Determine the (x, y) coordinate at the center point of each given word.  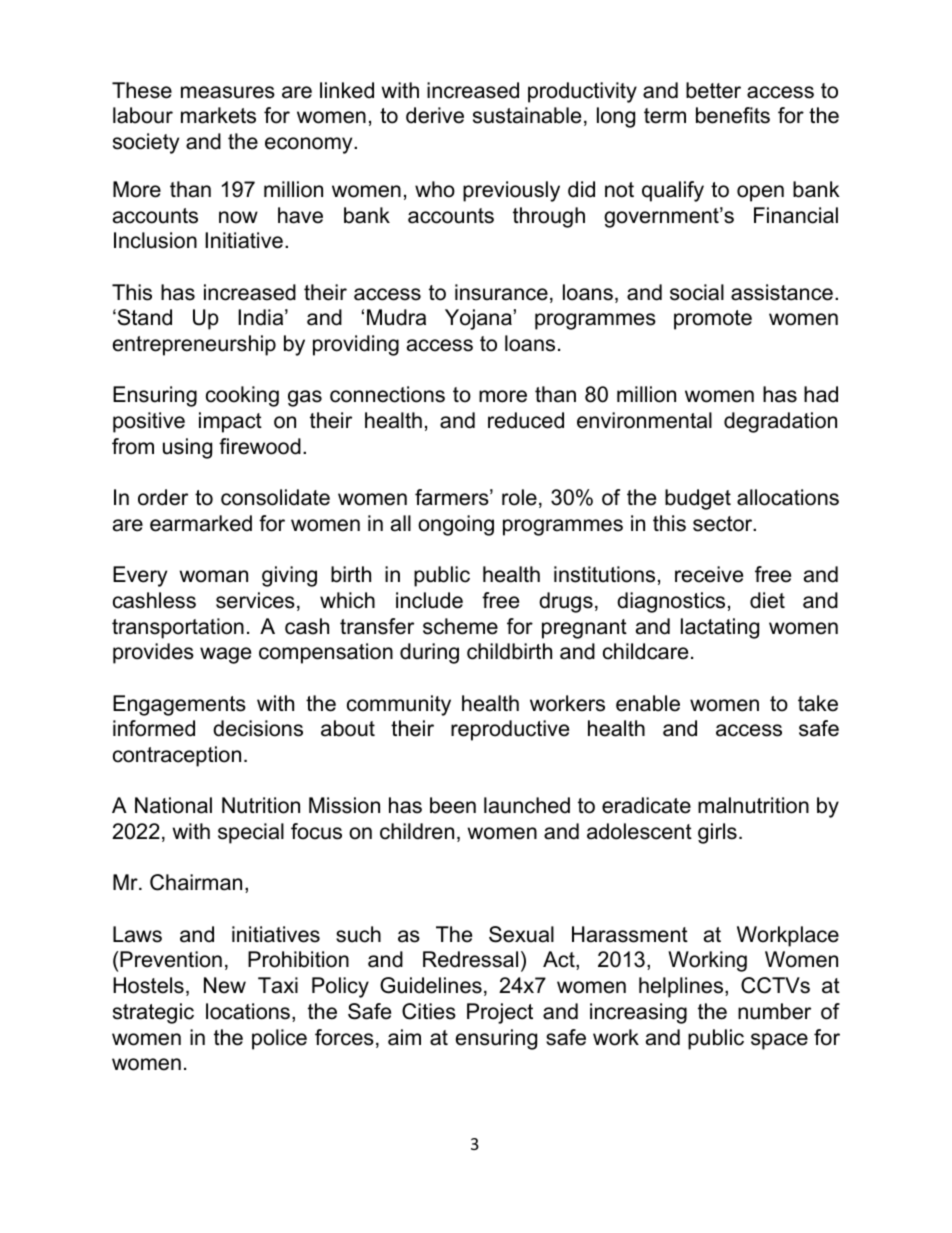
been (453, 805)
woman (213, 576)
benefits (733, 115)
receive (709, 574)
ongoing (456, 525)
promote (713, 320)
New (225, 985)
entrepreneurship (194, 345)
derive (435, 115)
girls (717, 833)
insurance (501, 292)
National (173, 805)
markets (218, 115)
